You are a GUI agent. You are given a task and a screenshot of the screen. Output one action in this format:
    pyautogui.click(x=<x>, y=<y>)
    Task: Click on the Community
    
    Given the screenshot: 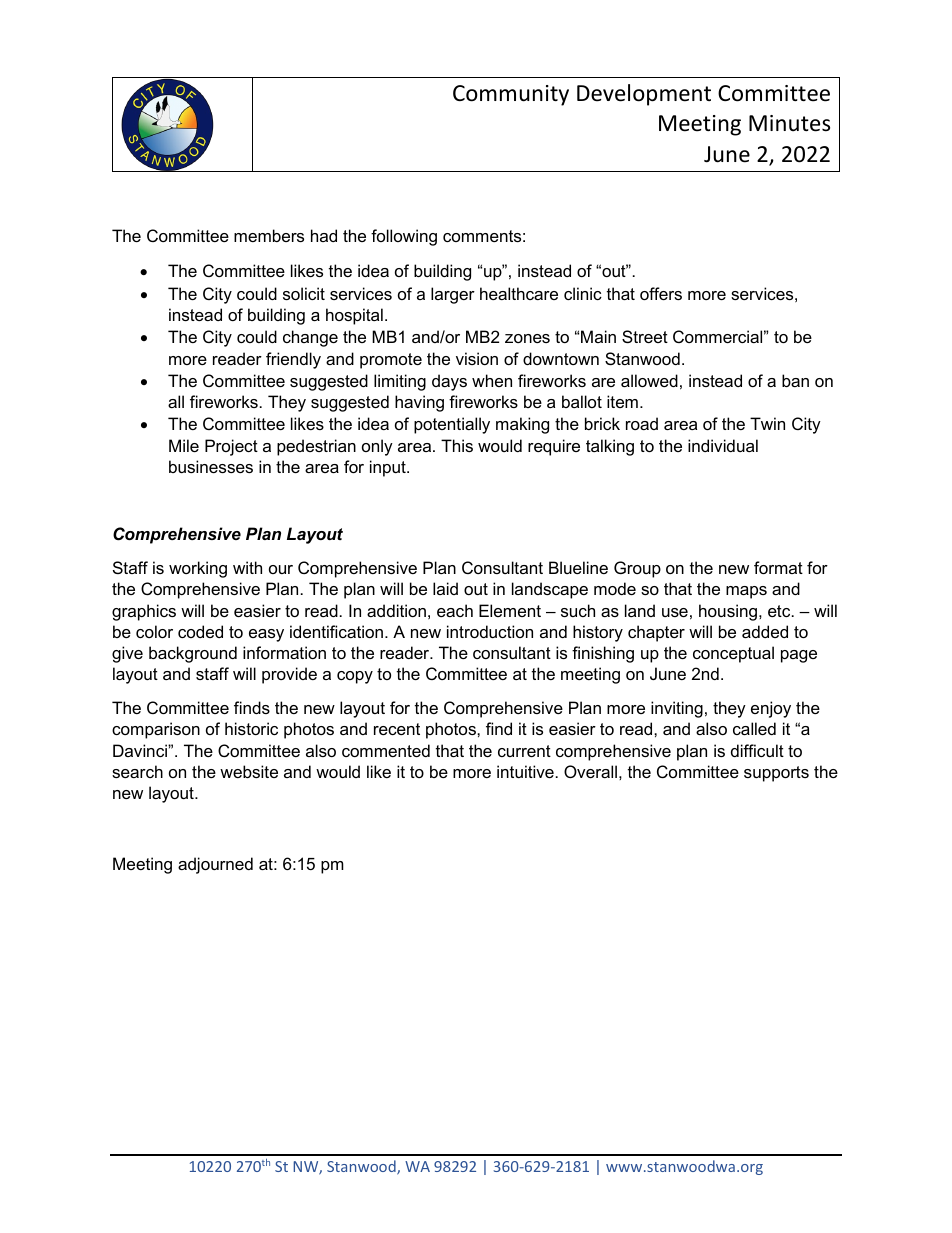 What is the action you would take?
    pyautogui.click(x=511, y=95)
